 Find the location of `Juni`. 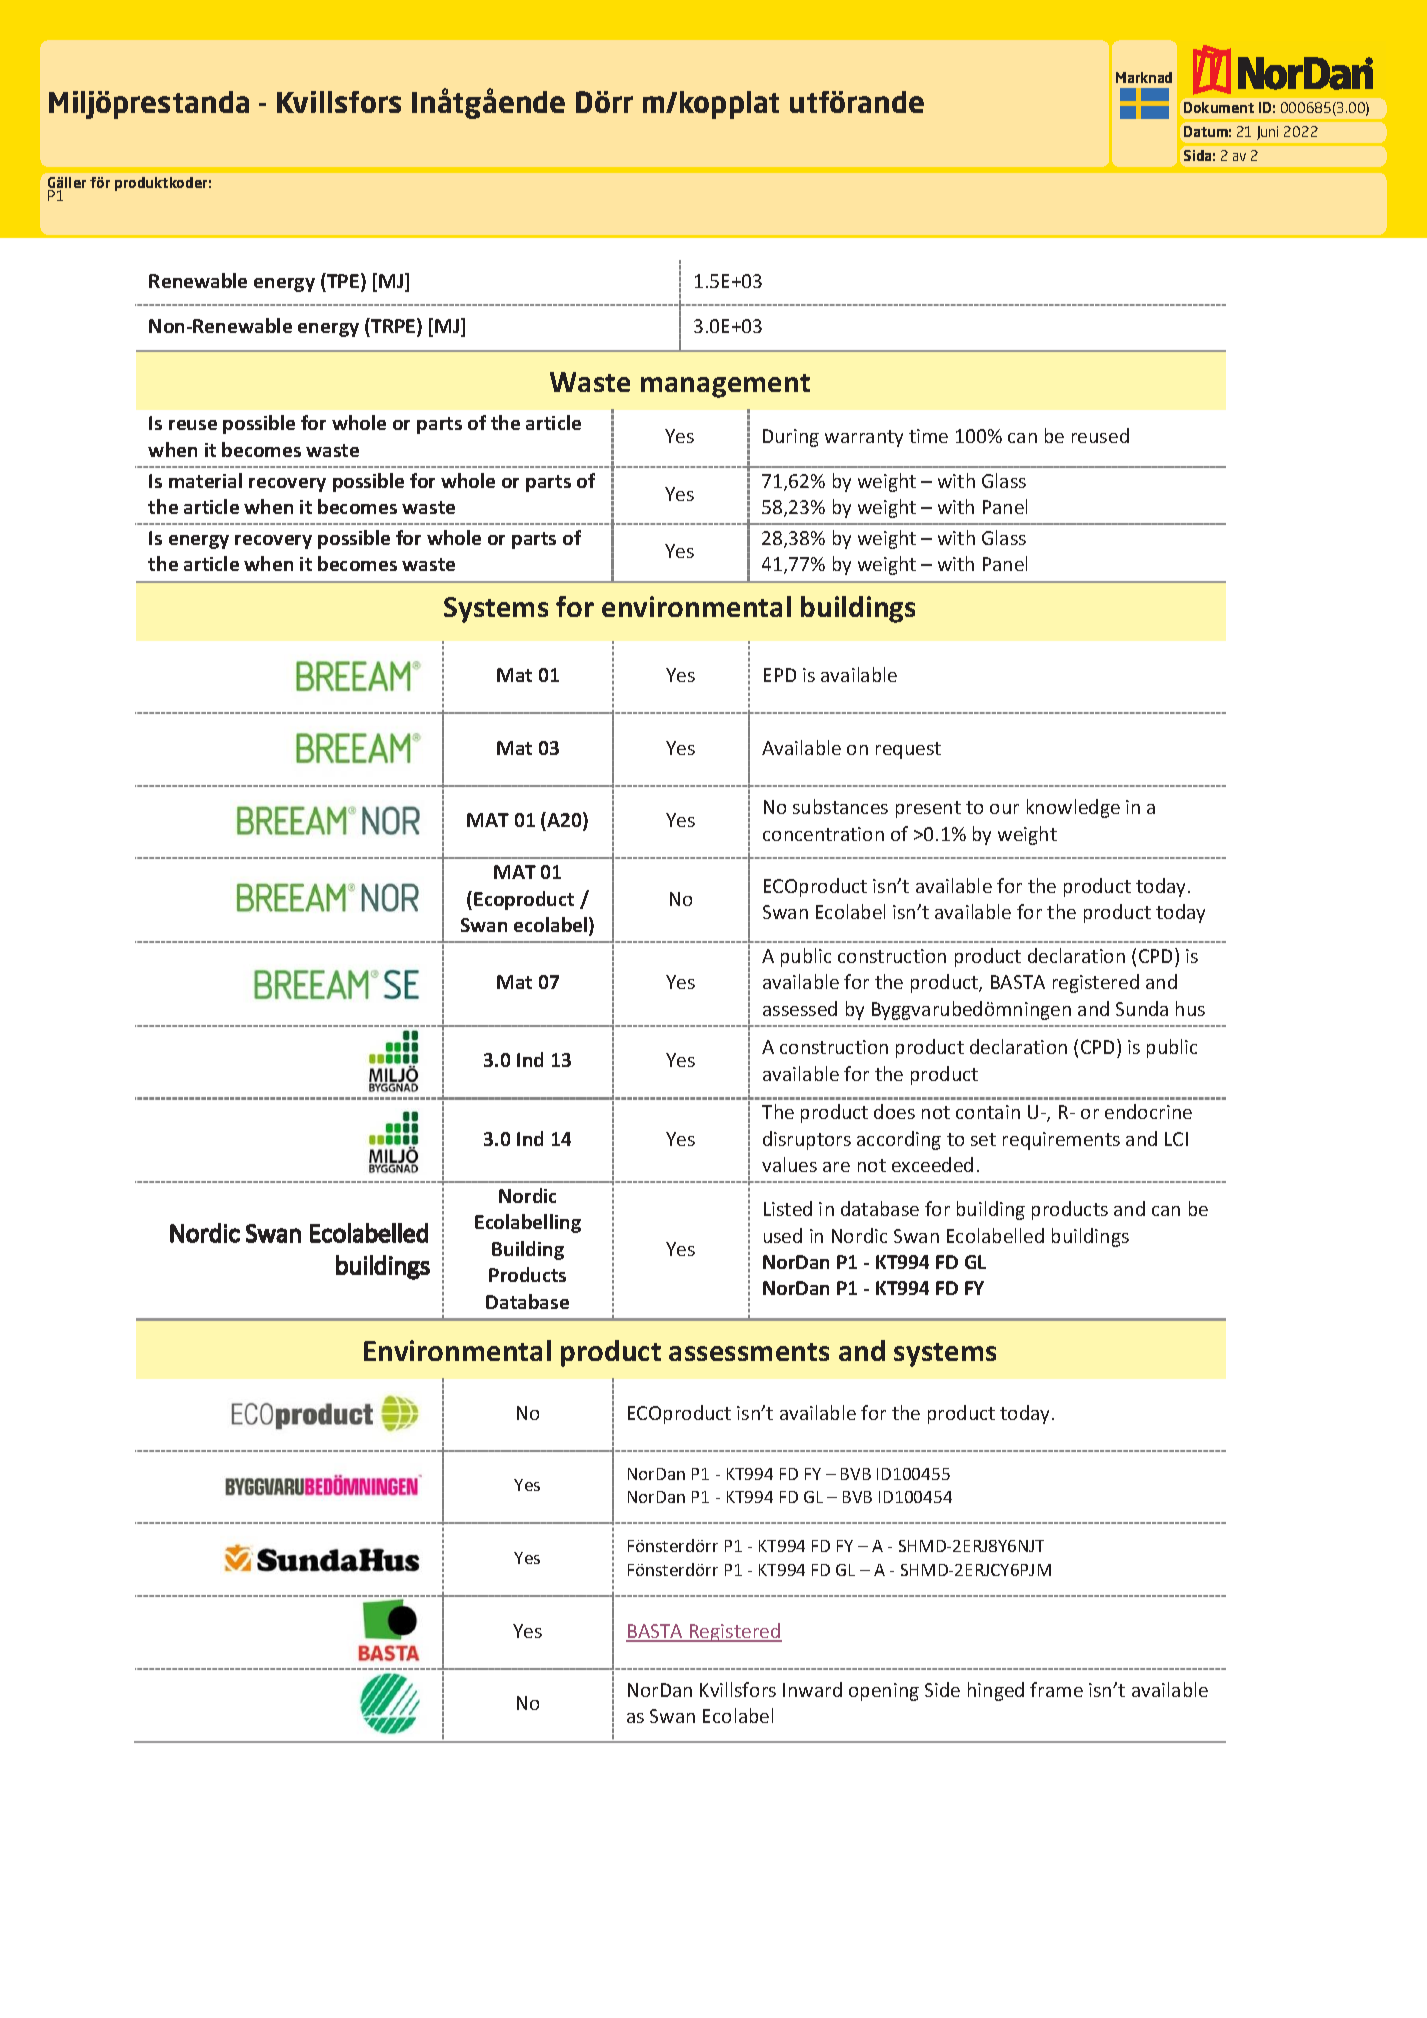

Juni is located at coordinates (1267, 133).
